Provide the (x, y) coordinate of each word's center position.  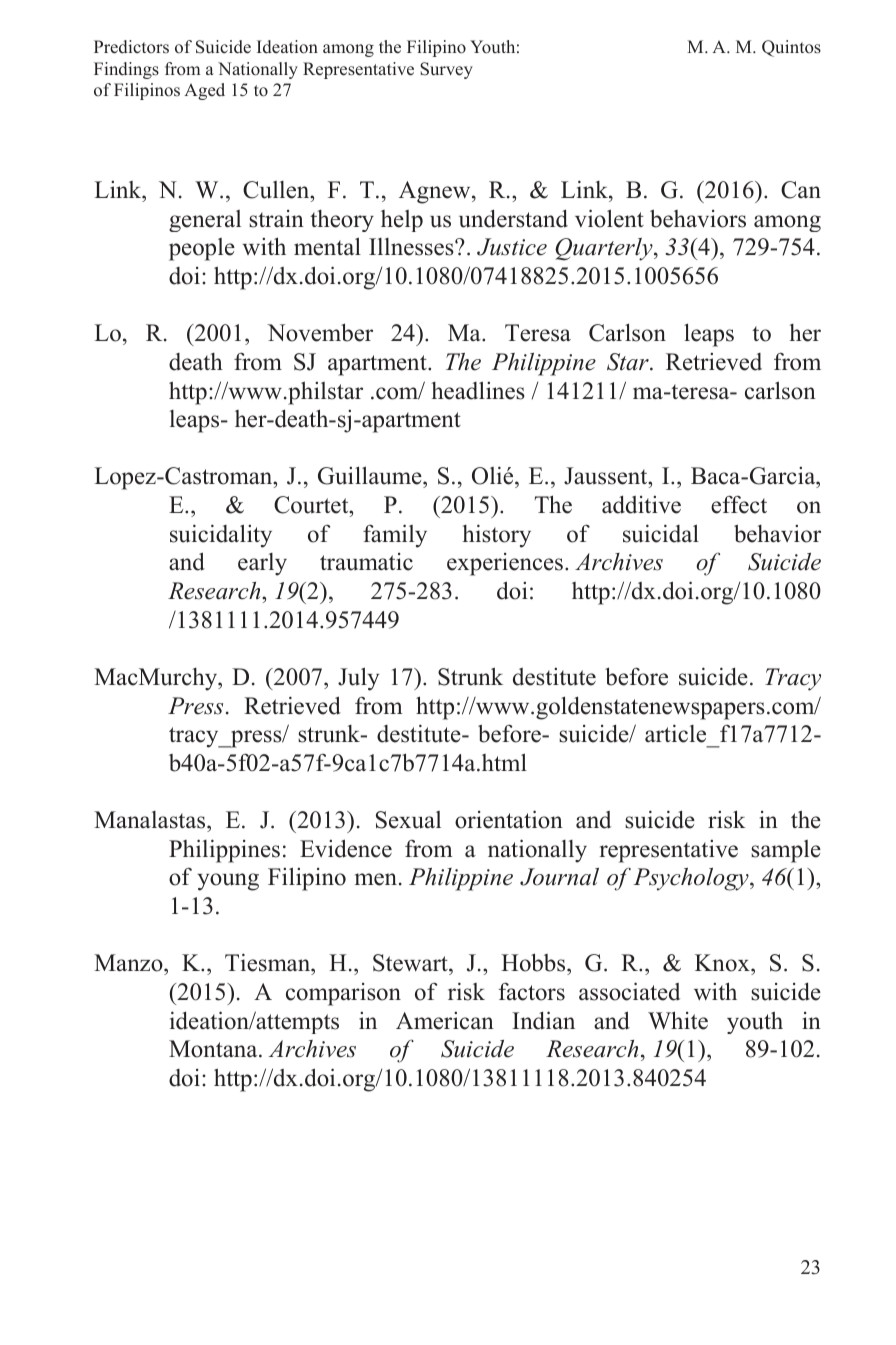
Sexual (408, 820)
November (320, 332)
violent (609, 218)
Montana (214, 1049)
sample (786, 851)
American (445, 1021)
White (678, 1020)
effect (739, 504)
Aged (204, 91)
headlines (478, 390)
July (358, 679)
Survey (446, 70)
